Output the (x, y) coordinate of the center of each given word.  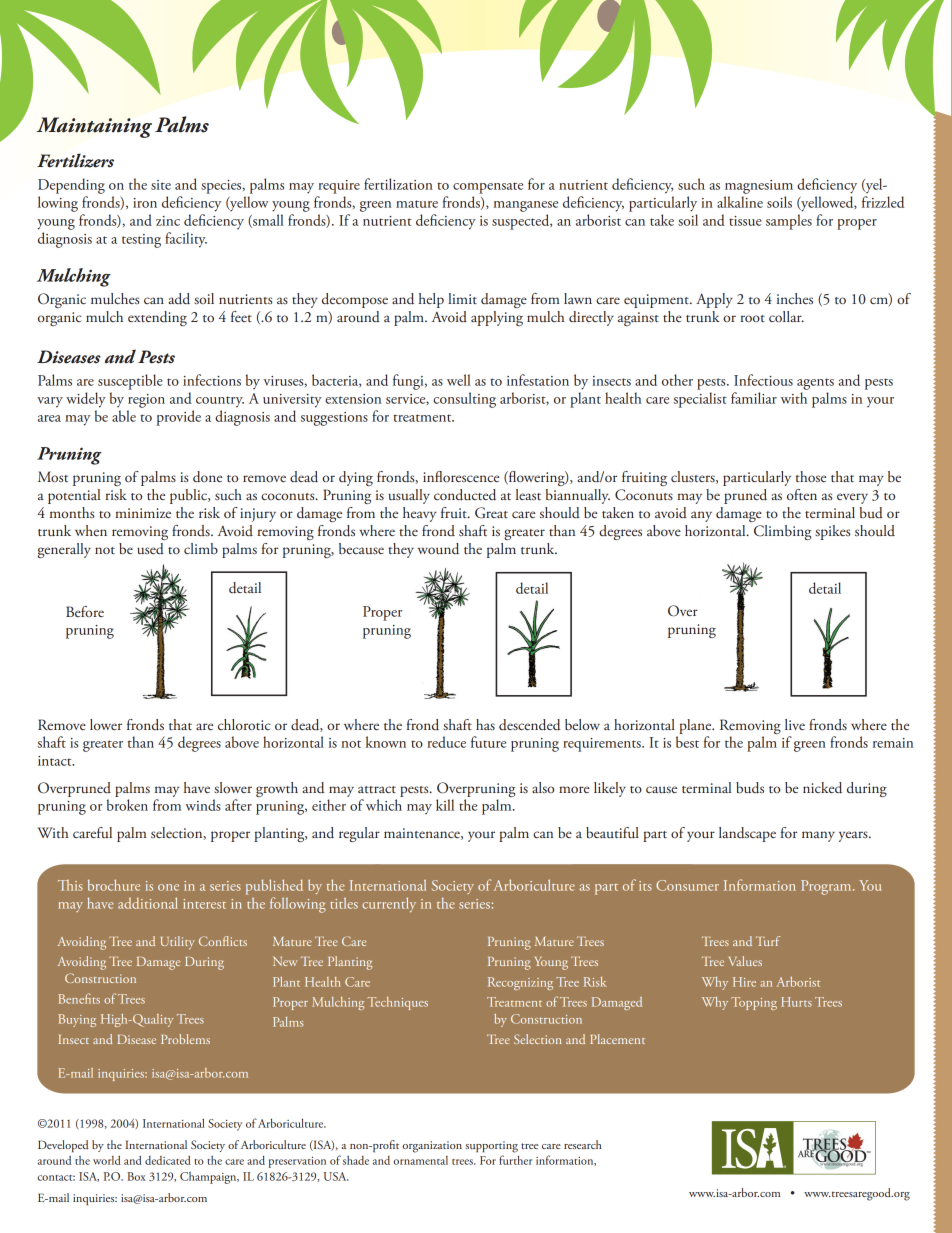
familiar (754, 398)
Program (827, 887)
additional (148, 903)
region (146, 401)
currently (389, 904)
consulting (464, 400)
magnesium (759, 187)
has (485, 724)
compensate (488, 188)
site (161, 185)
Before (85, 611)
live (795, 724)
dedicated (168, 1160)
